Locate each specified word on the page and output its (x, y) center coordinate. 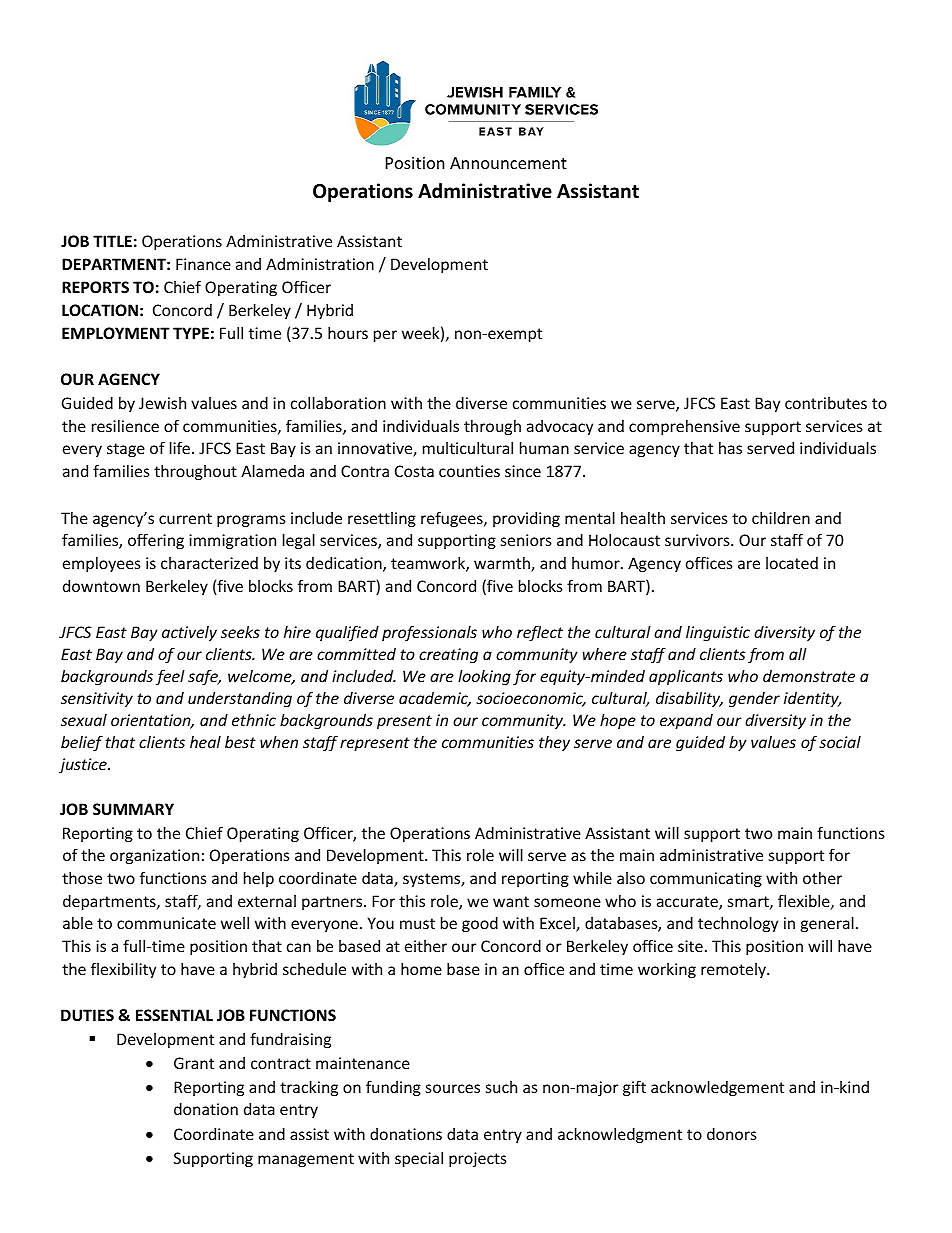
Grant (194, 1063)
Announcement (508, 163)
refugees (453, 519)
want (511, 901)
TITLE (112, 241)
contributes (826, 403)
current (185, 518)
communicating (706, 879)
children (781, 518)
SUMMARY (133, 809)
